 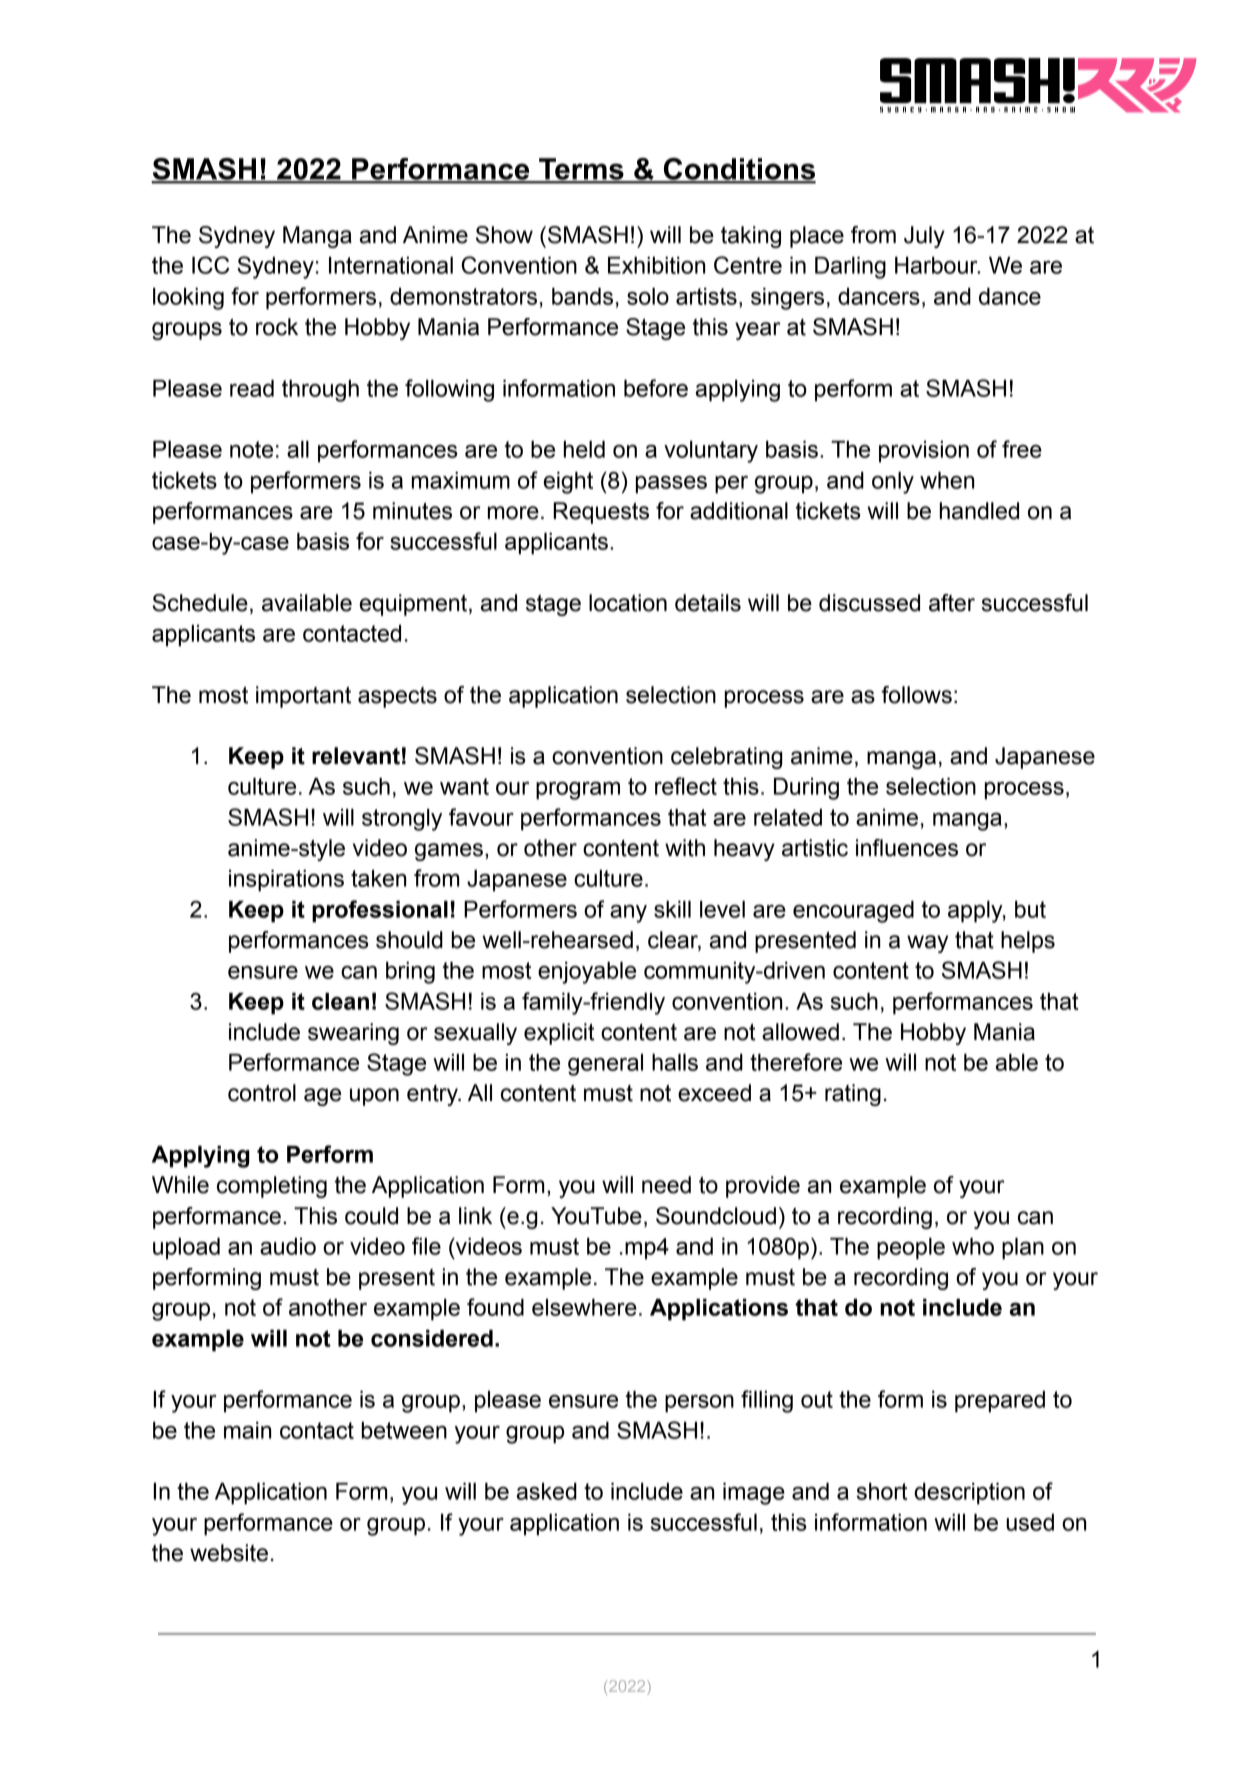 I want to click on July, so click(x=924, y=237).
